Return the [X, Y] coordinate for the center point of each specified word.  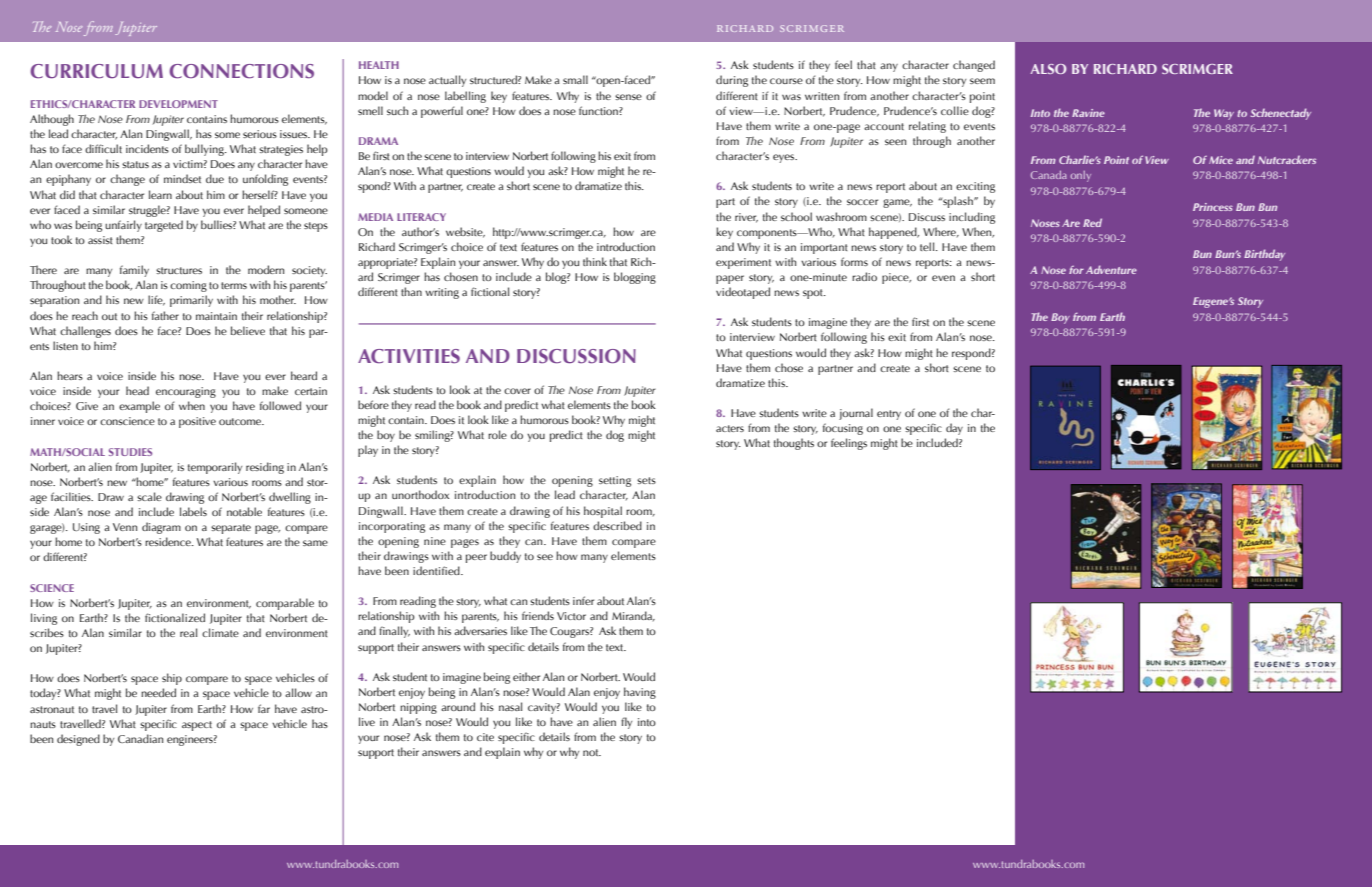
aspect [197, 726]
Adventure [1111, 269]
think [595, 261]
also [1048, 69]
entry [889, 415]
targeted [164, 226]
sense [628, 97]
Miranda [633, 616]
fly [626, 723]
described [617, 525]
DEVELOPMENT [178, 104]
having [640, 693]
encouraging [186, 392]
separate [231, 529]
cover [517, 391]
